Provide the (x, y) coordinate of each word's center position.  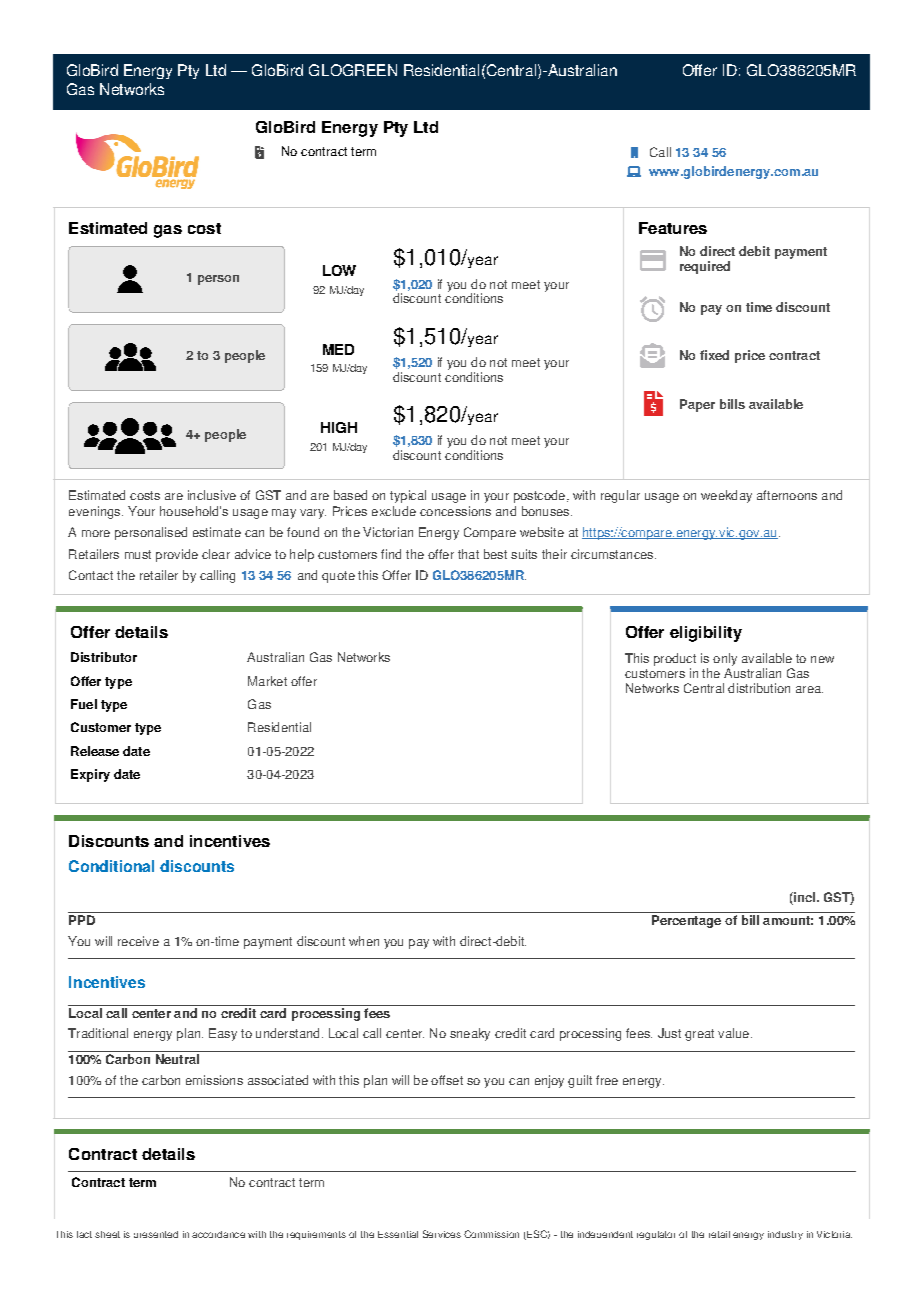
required (705, 267)
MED (338, 349)
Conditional (111, 866)
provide (177, 555)
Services (442, 1234)
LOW (339, 270)
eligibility (706, 634)
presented (156, 1234)
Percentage (686, 921)
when (364, 941)
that (468, 554)
